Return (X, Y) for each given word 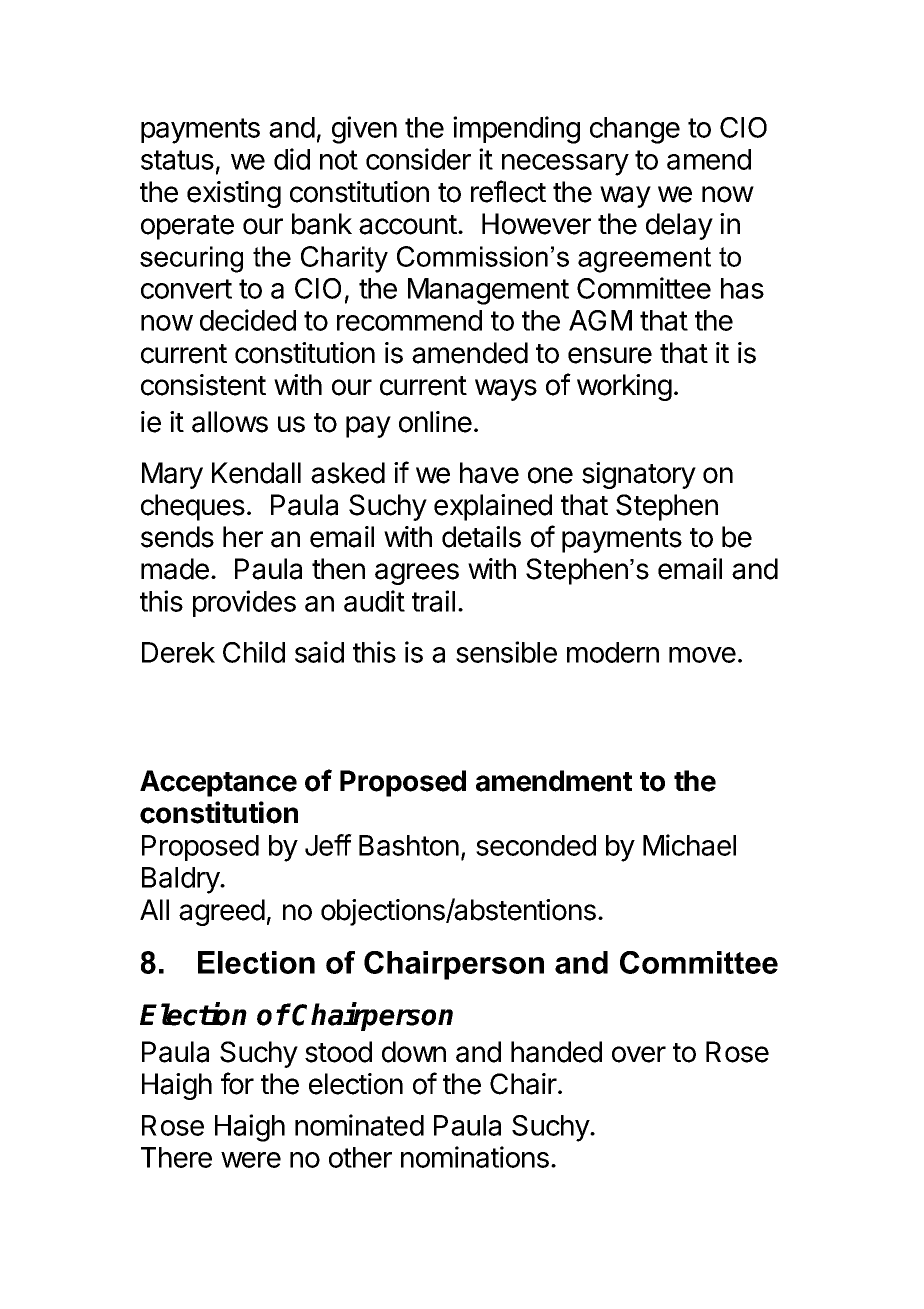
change (635, 130)
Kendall (256, 473)
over (639, 1054)
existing (234, 194)
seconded (536, 845)
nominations (475, 1157)
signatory (639, 475)
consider (418, 159)
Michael (689, 845)
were (251, 1160)
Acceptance (218, 783)
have (489, 473)
